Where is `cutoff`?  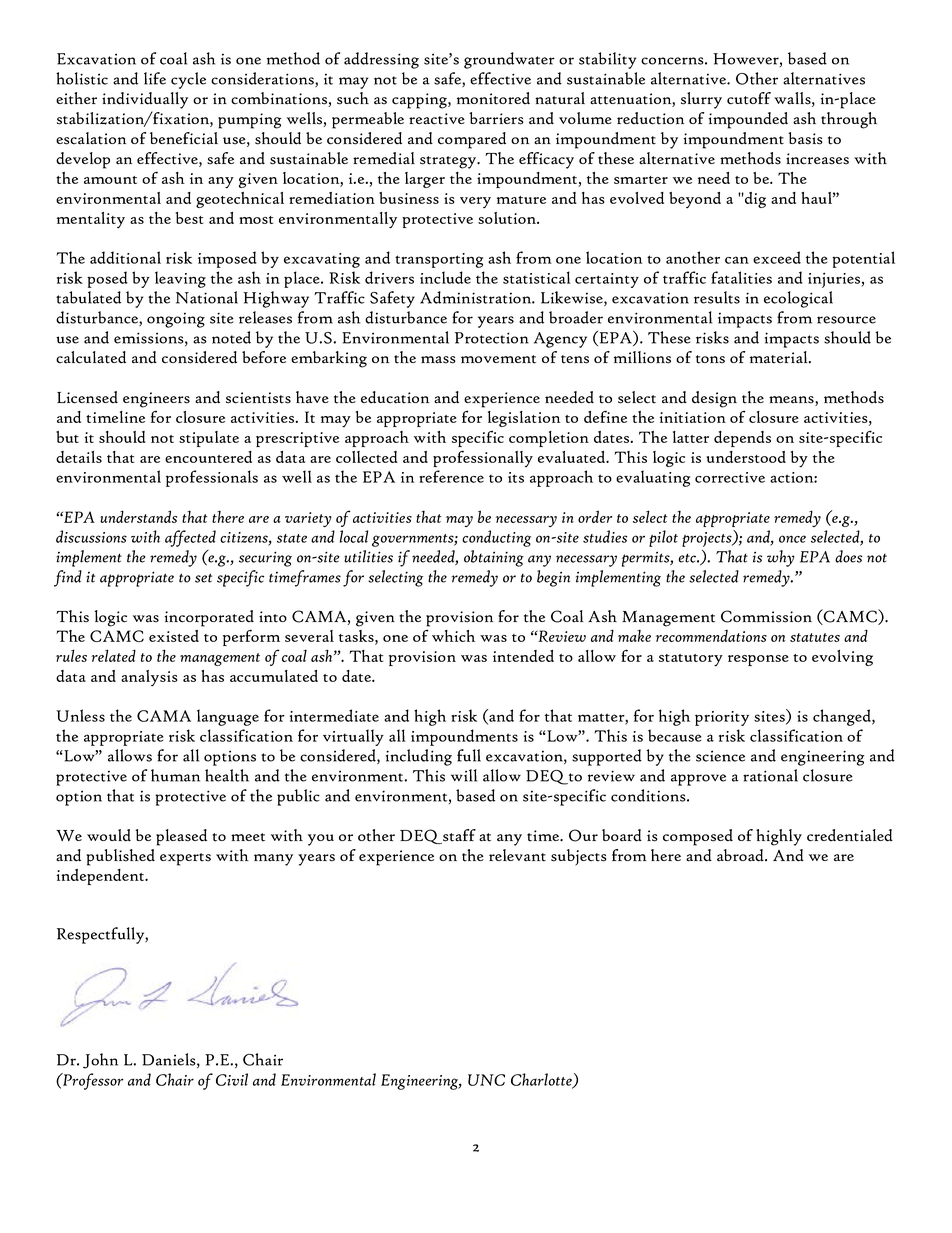
cutoff is located at coordinates (749, 98).
